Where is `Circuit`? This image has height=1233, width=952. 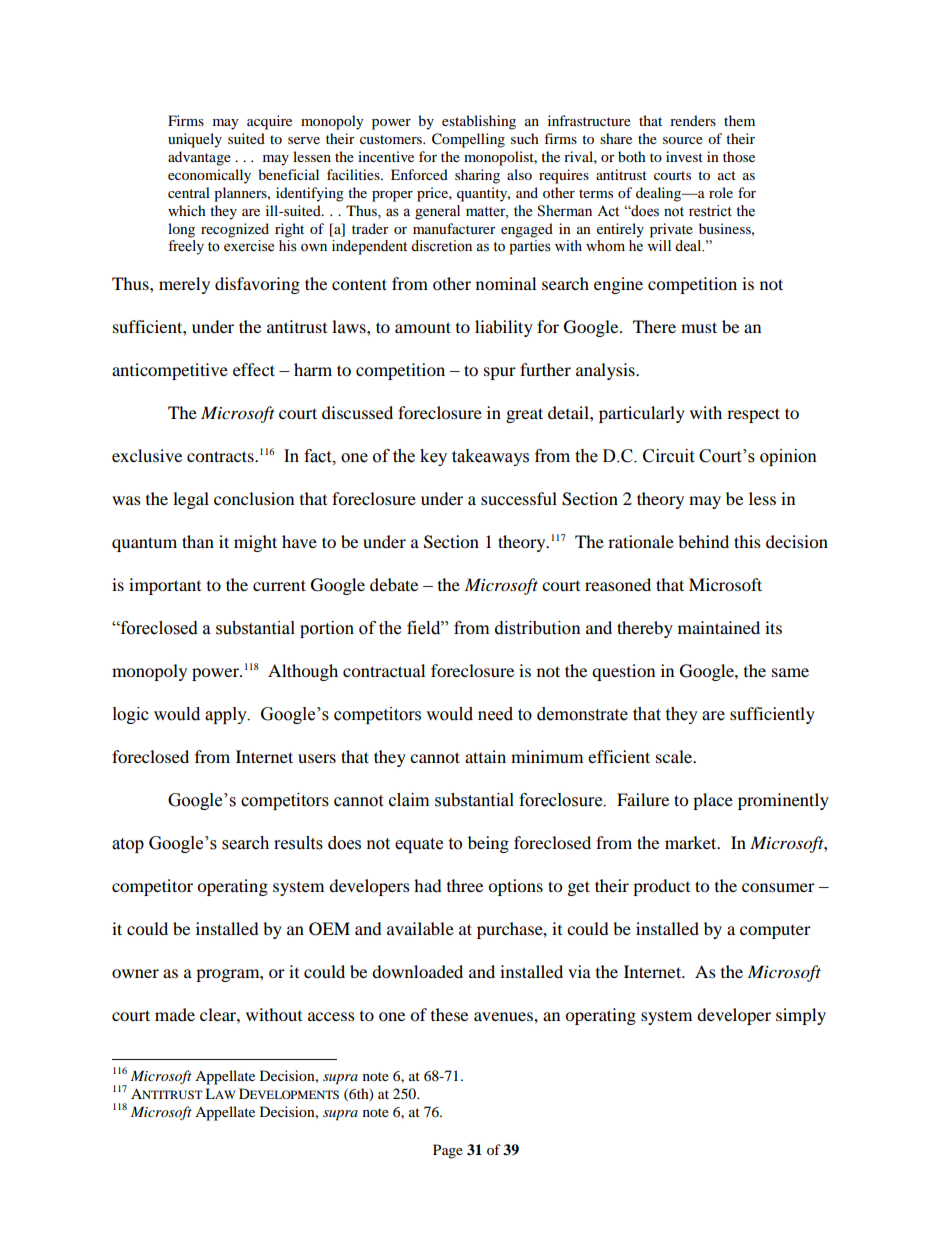
Circuit is located at coordinates (668, 456).
